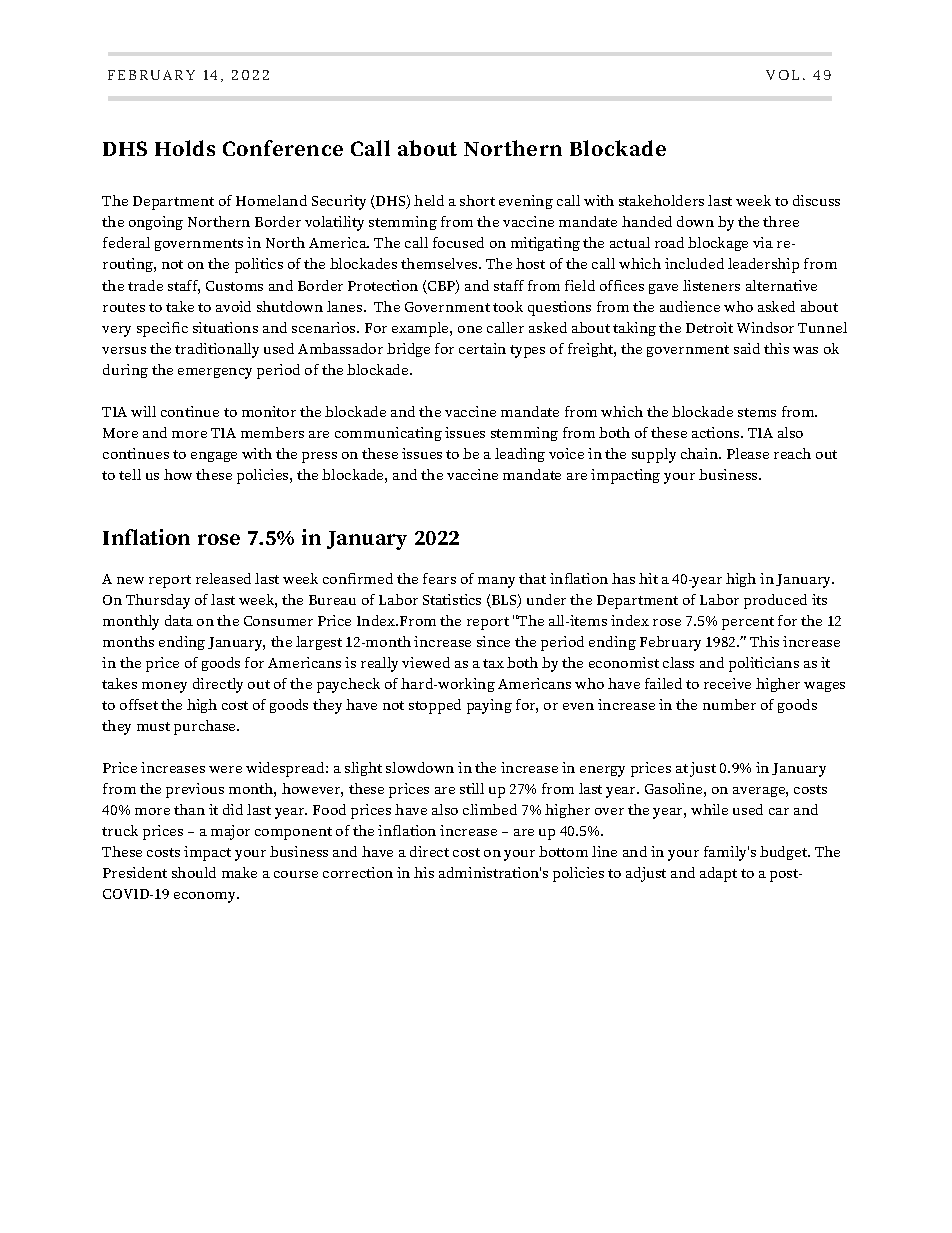 The image size is (952, 1233). Describe the element at coordinates (477, 200) in the screenshot. I see `short` at that location.
